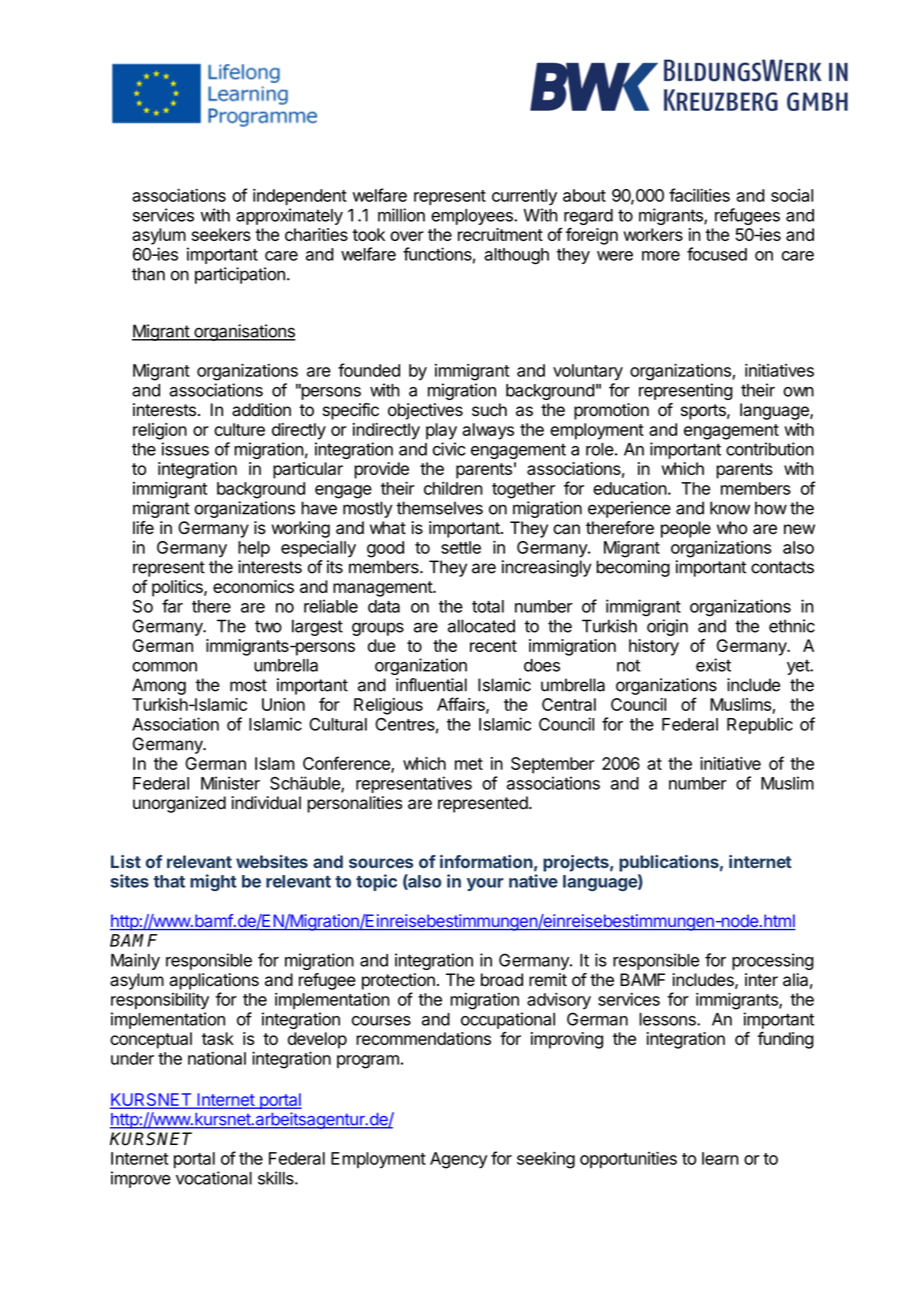  I want to click on who, so click(732, 528).
